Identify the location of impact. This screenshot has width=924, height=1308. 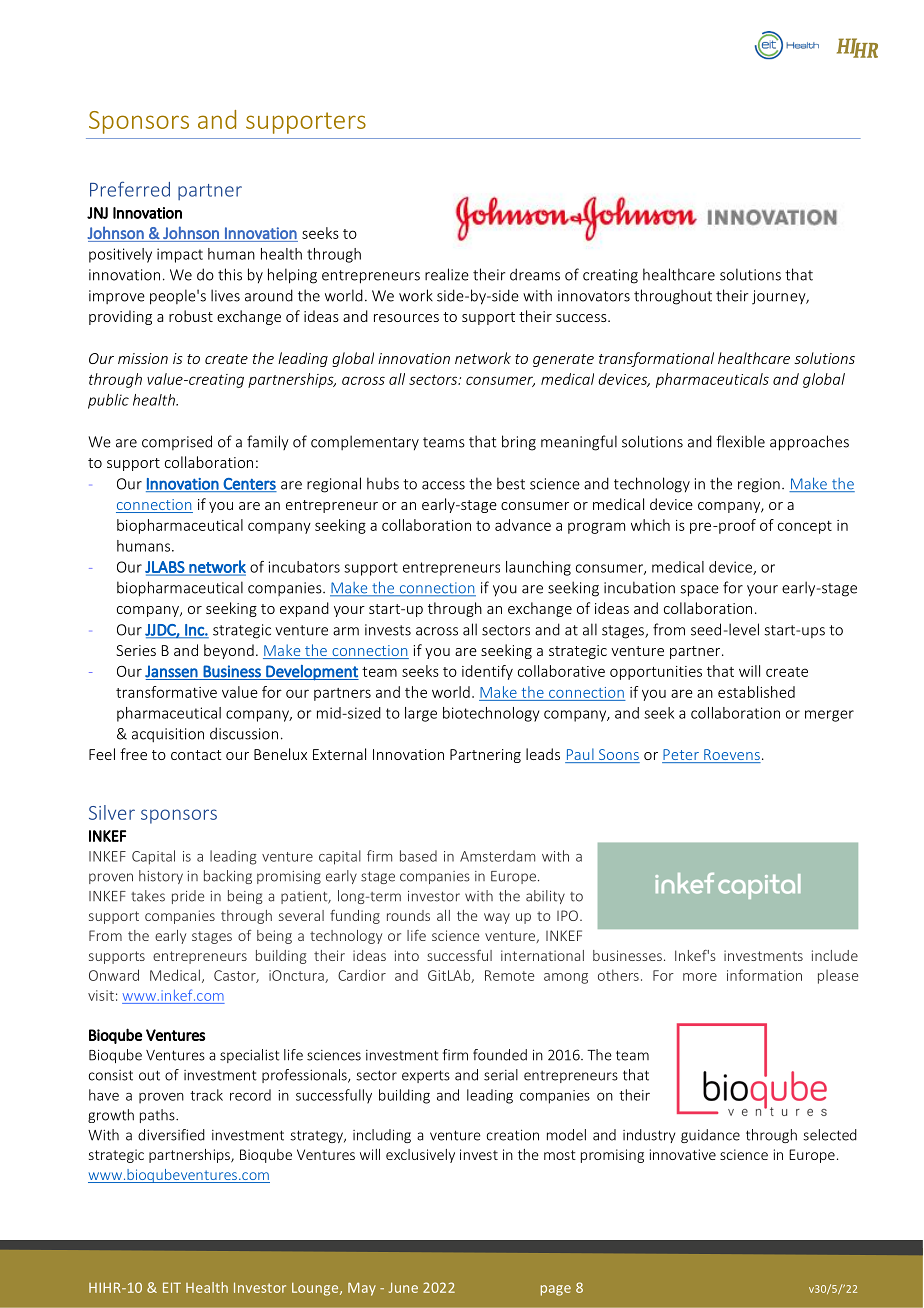
(180, 255).
